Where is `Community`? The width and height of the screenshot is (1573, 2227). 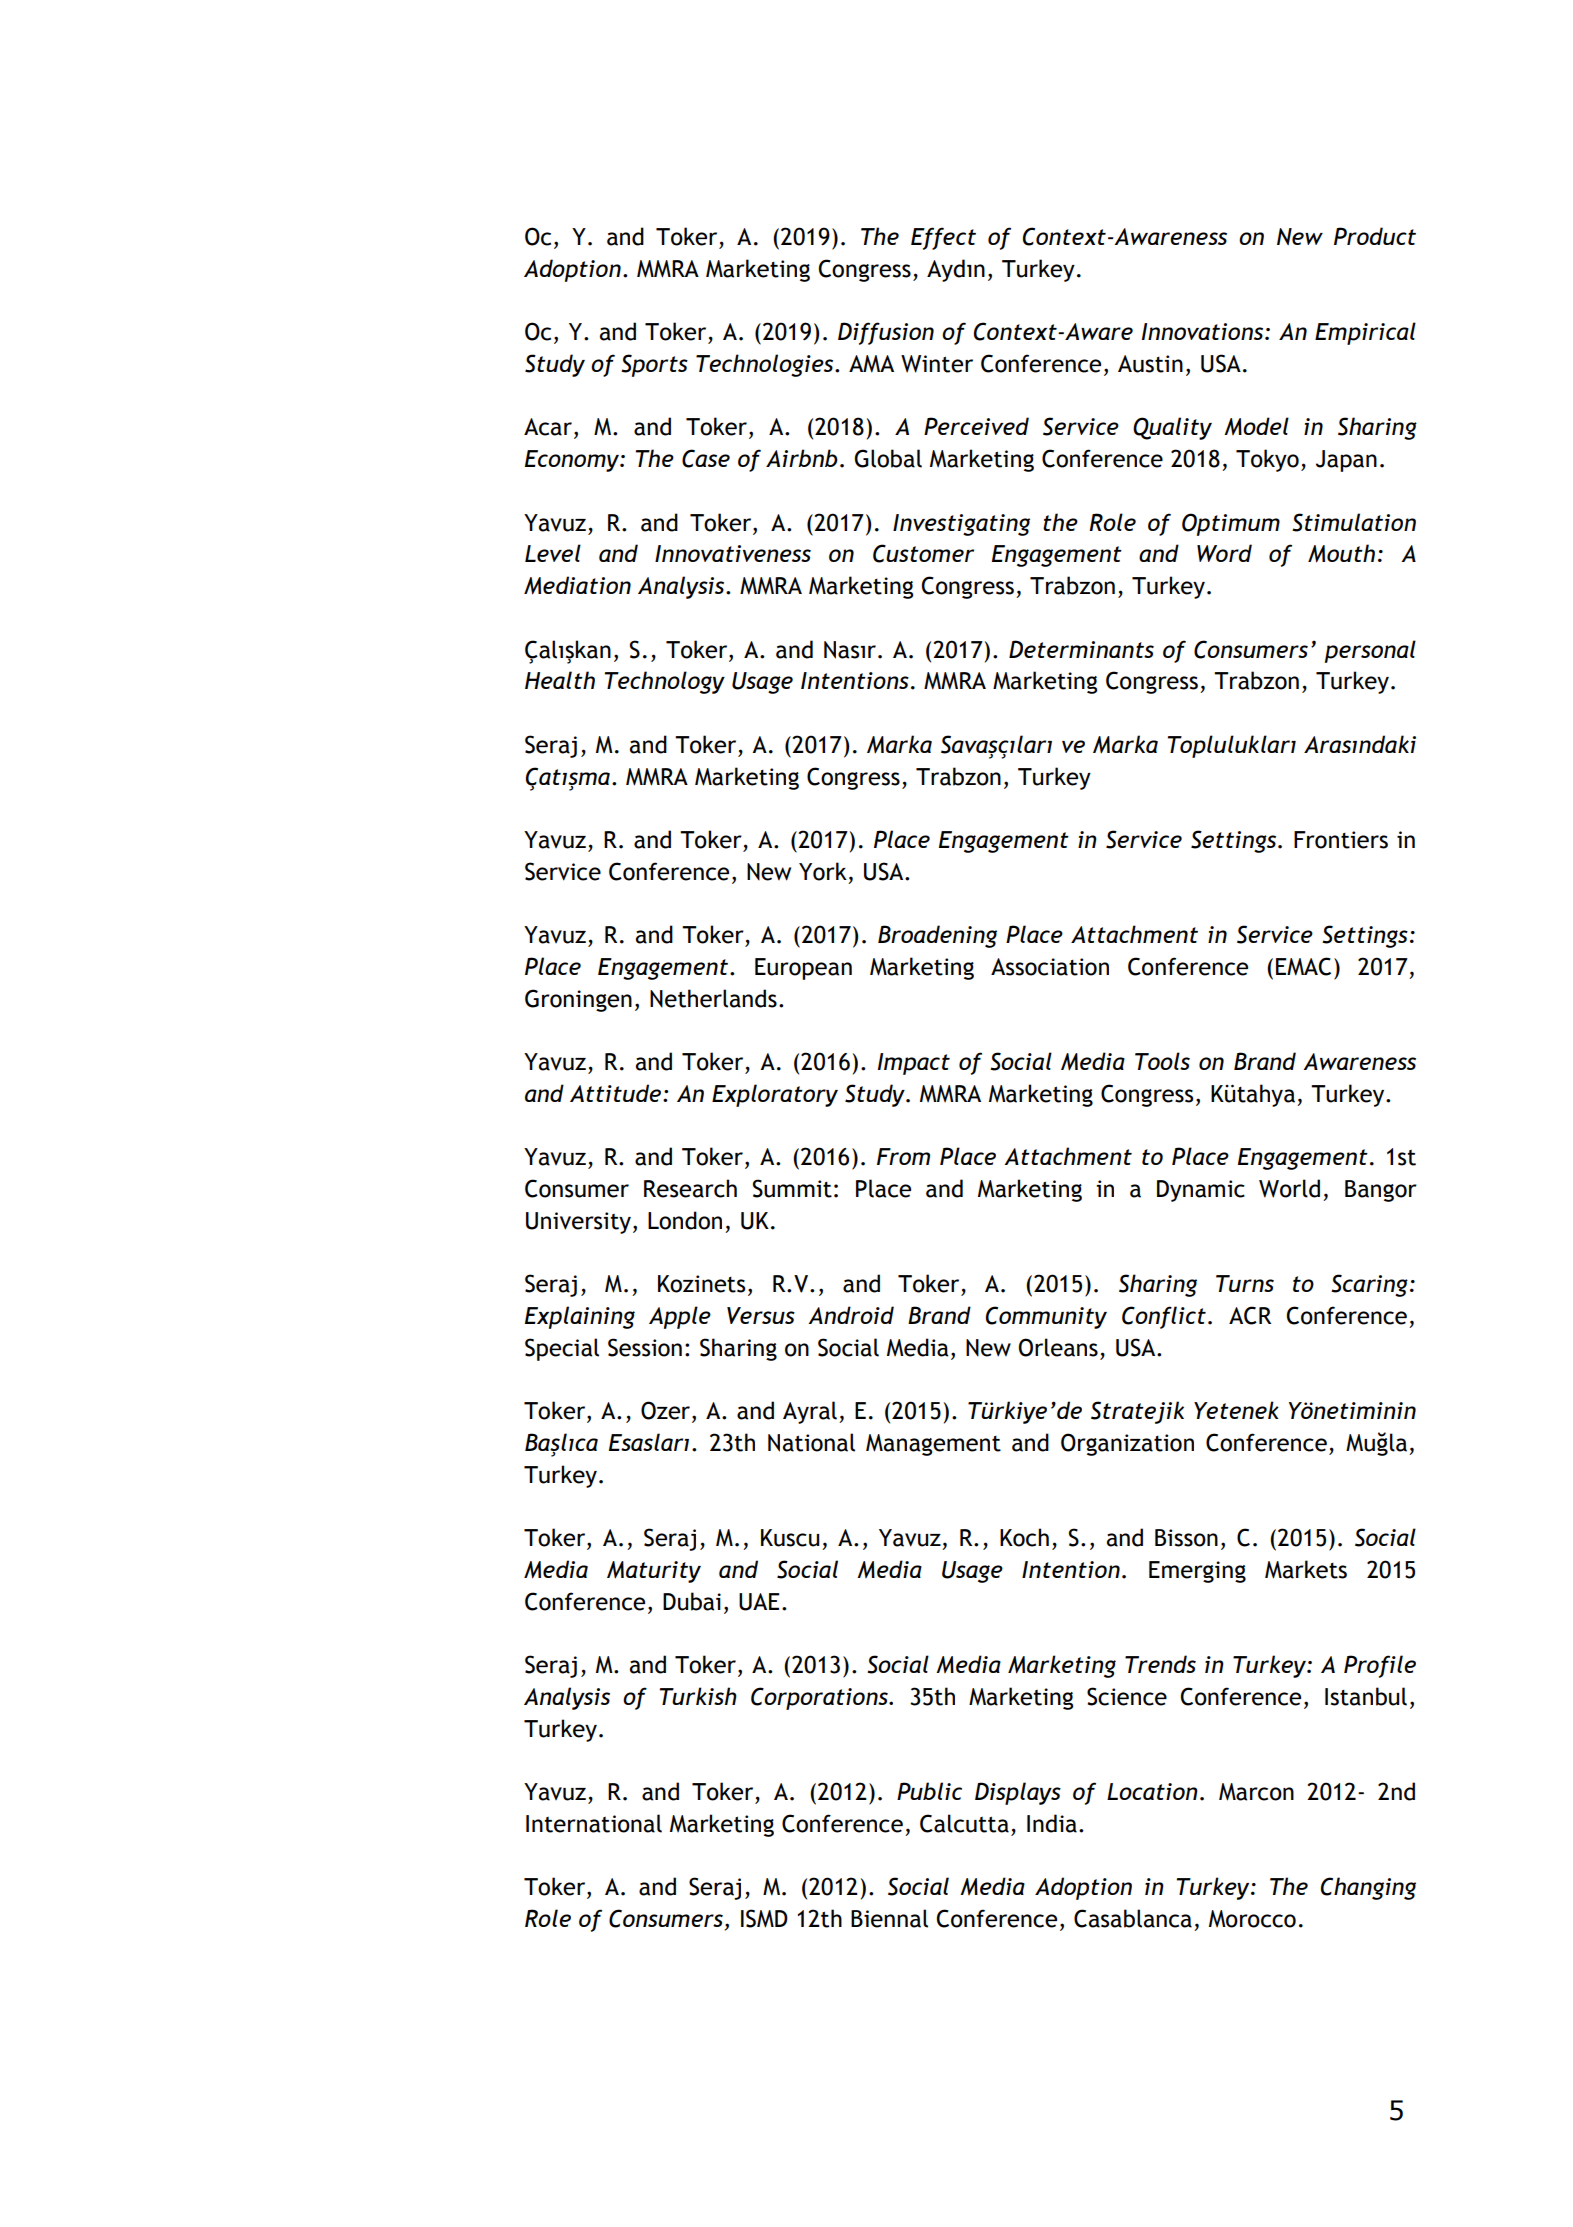
Community is located at coordinates (1046, 1317).
